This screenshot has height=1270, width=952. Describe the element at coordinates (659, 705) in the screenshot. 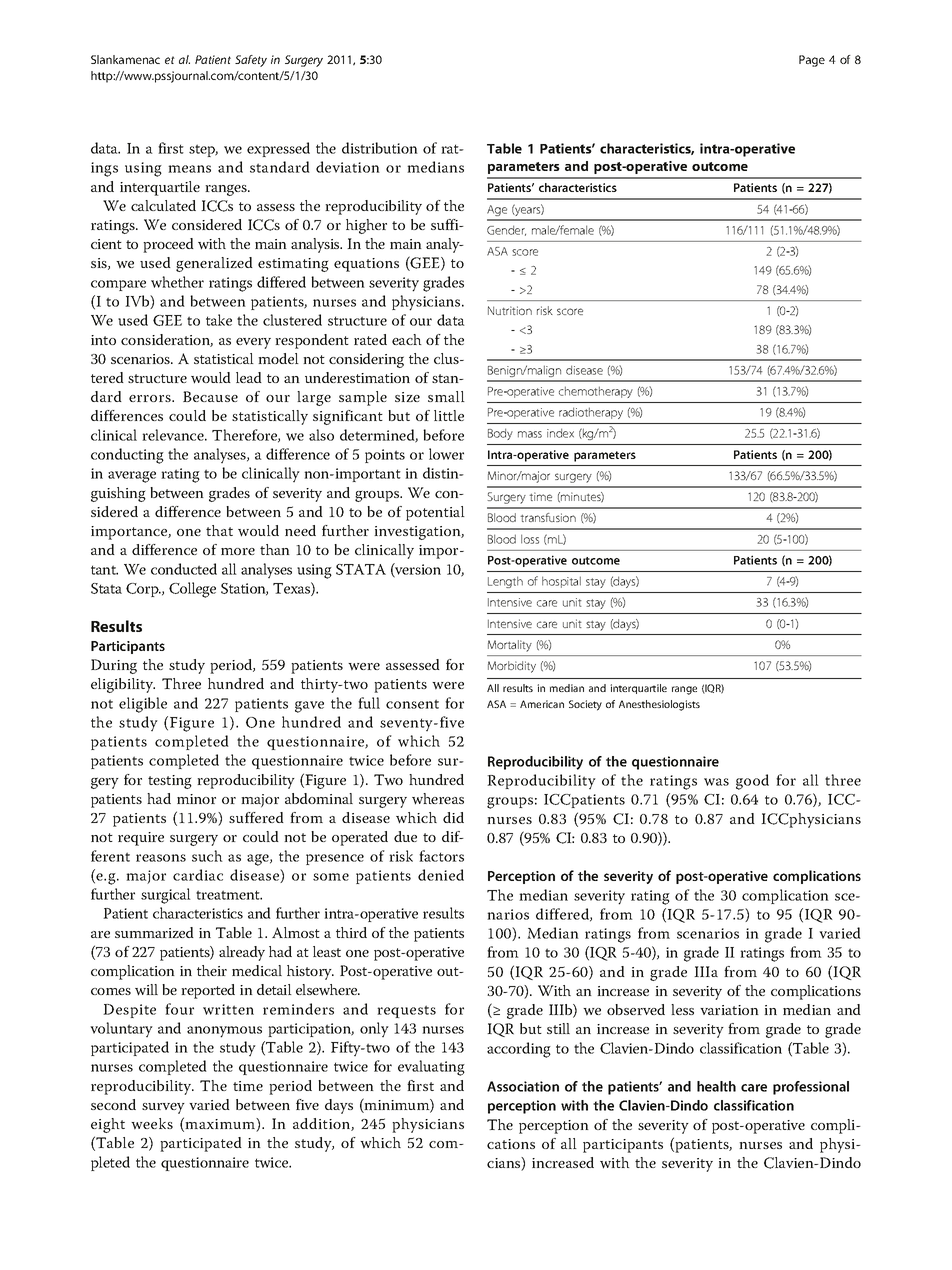

I see `Anesthesiologists` at that location.
